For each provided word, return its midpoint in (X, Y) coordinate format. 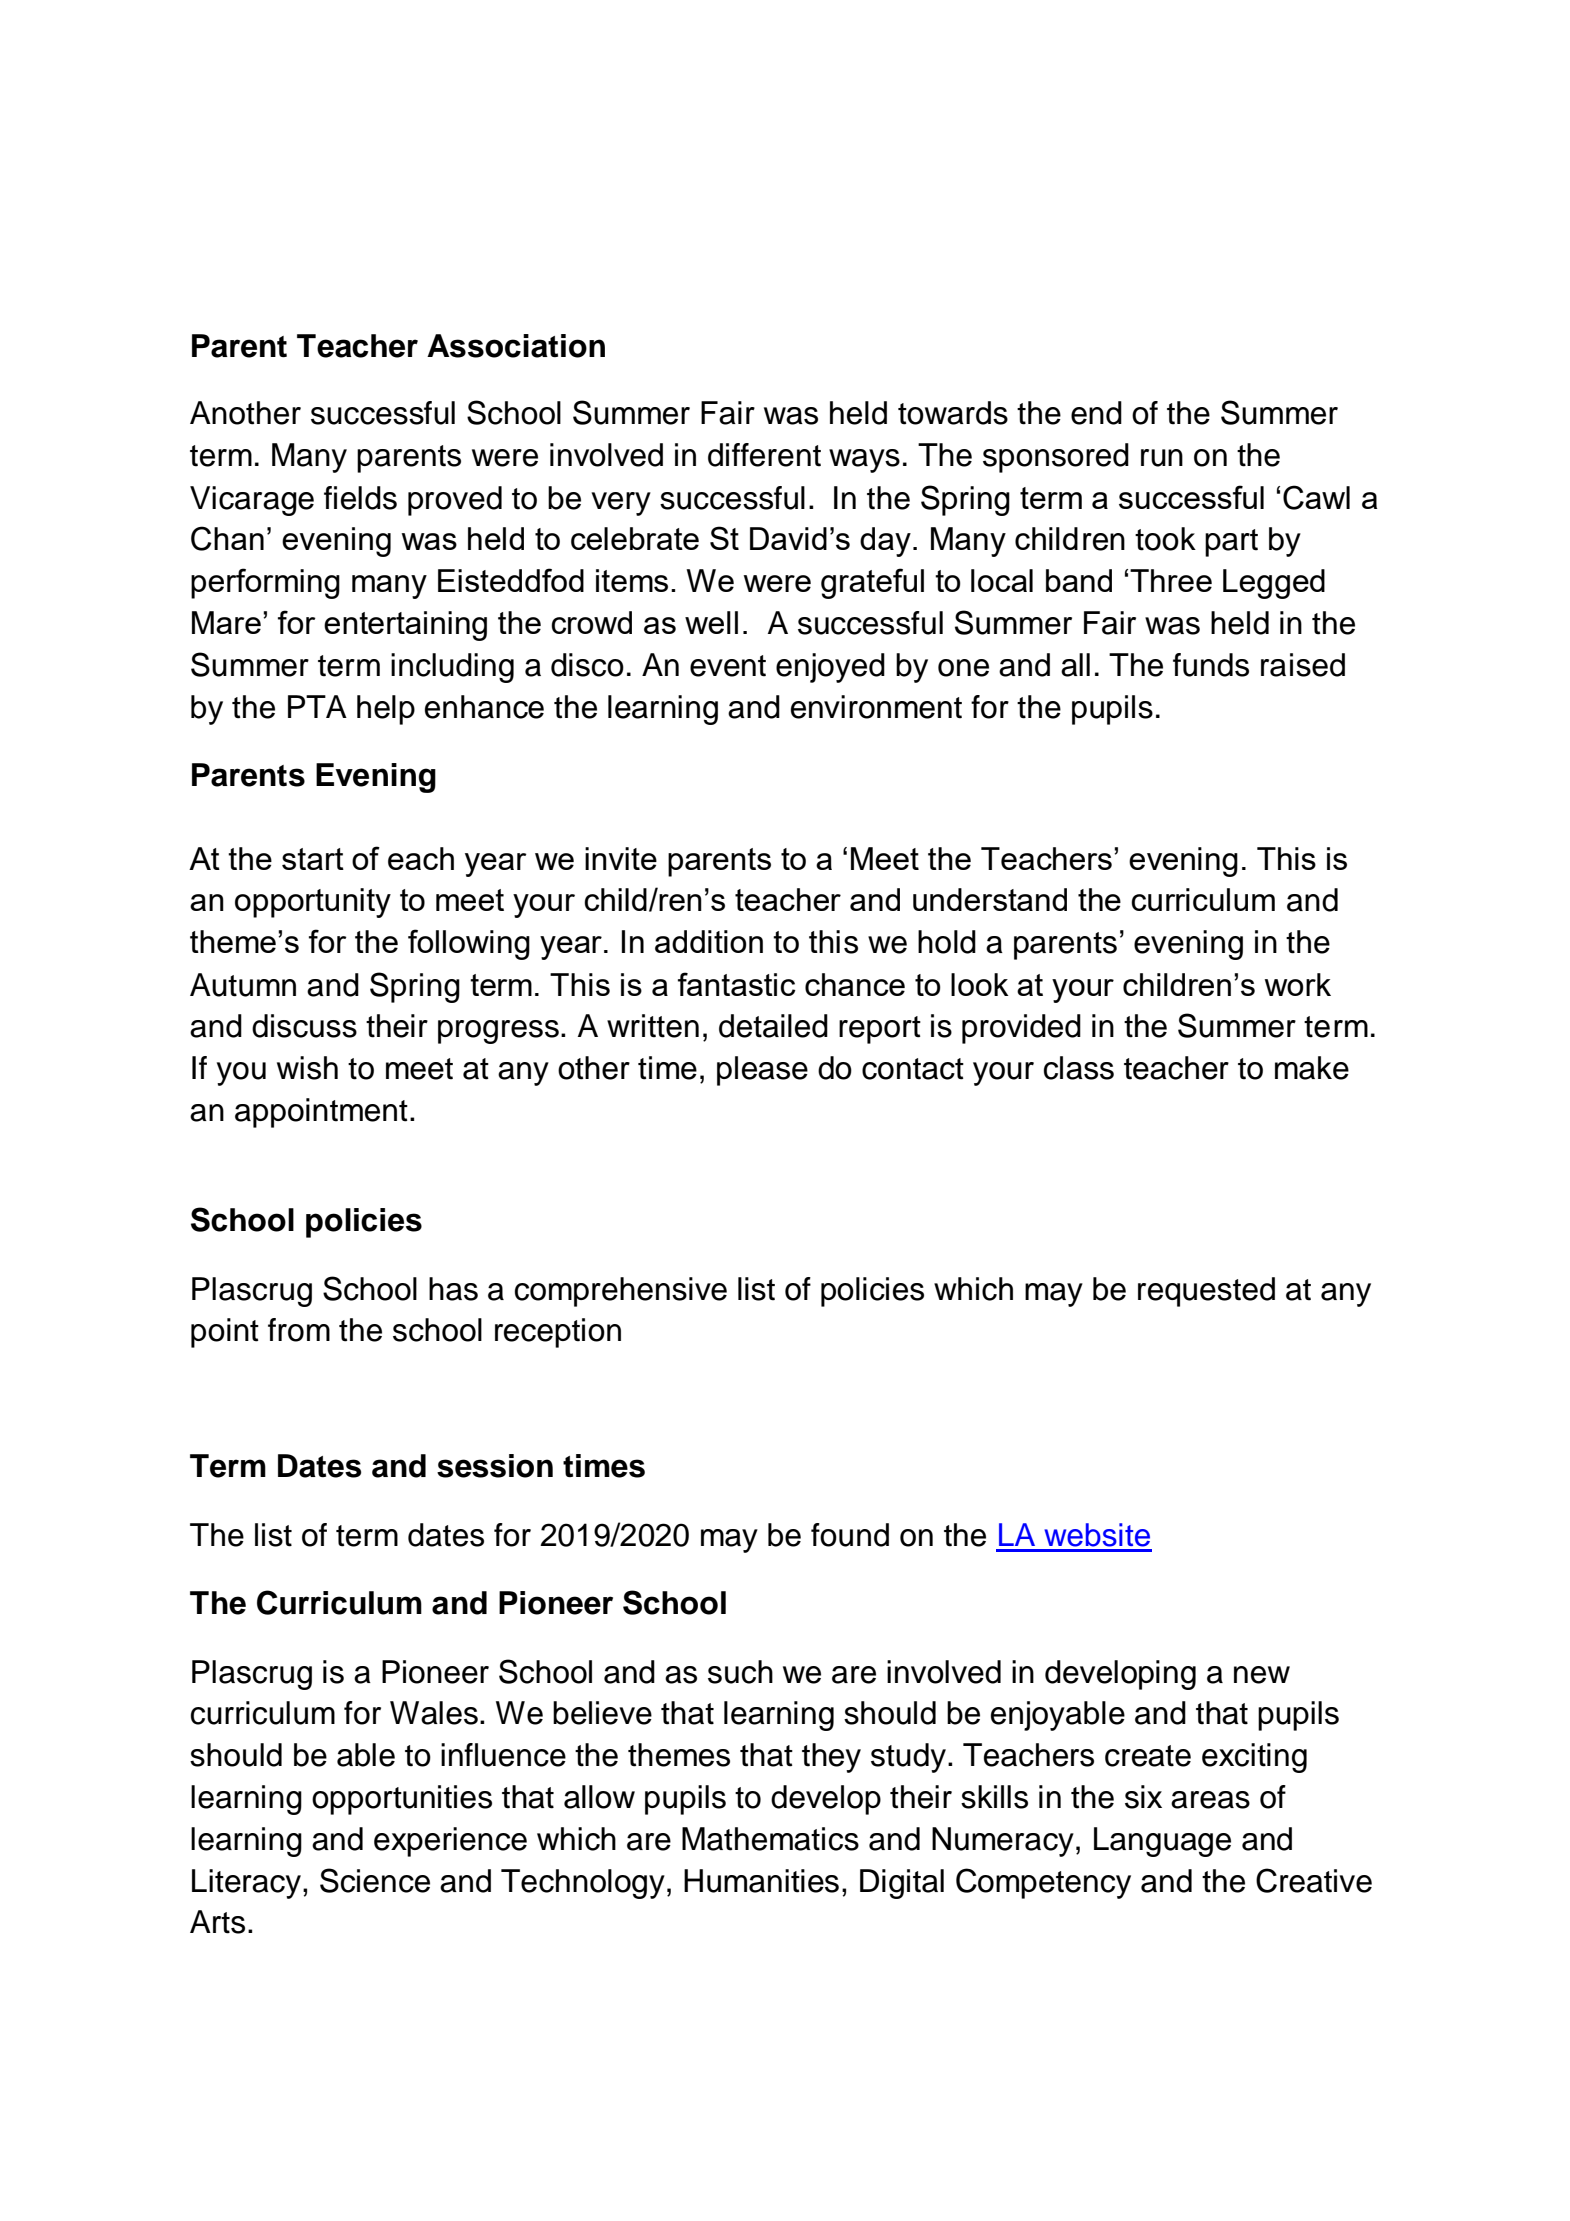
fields (360, 498)
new (1262, 1675)
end (1096, 413)
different (764, 455)
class (1079, 1068)
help (386, 710)
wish (307, 1068)
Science (375, 1880)
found (850, 1535)
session (495, 1466)
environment (876, 707)
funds (1211, 665)
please (762, 1071)
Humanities (761, 1881)
